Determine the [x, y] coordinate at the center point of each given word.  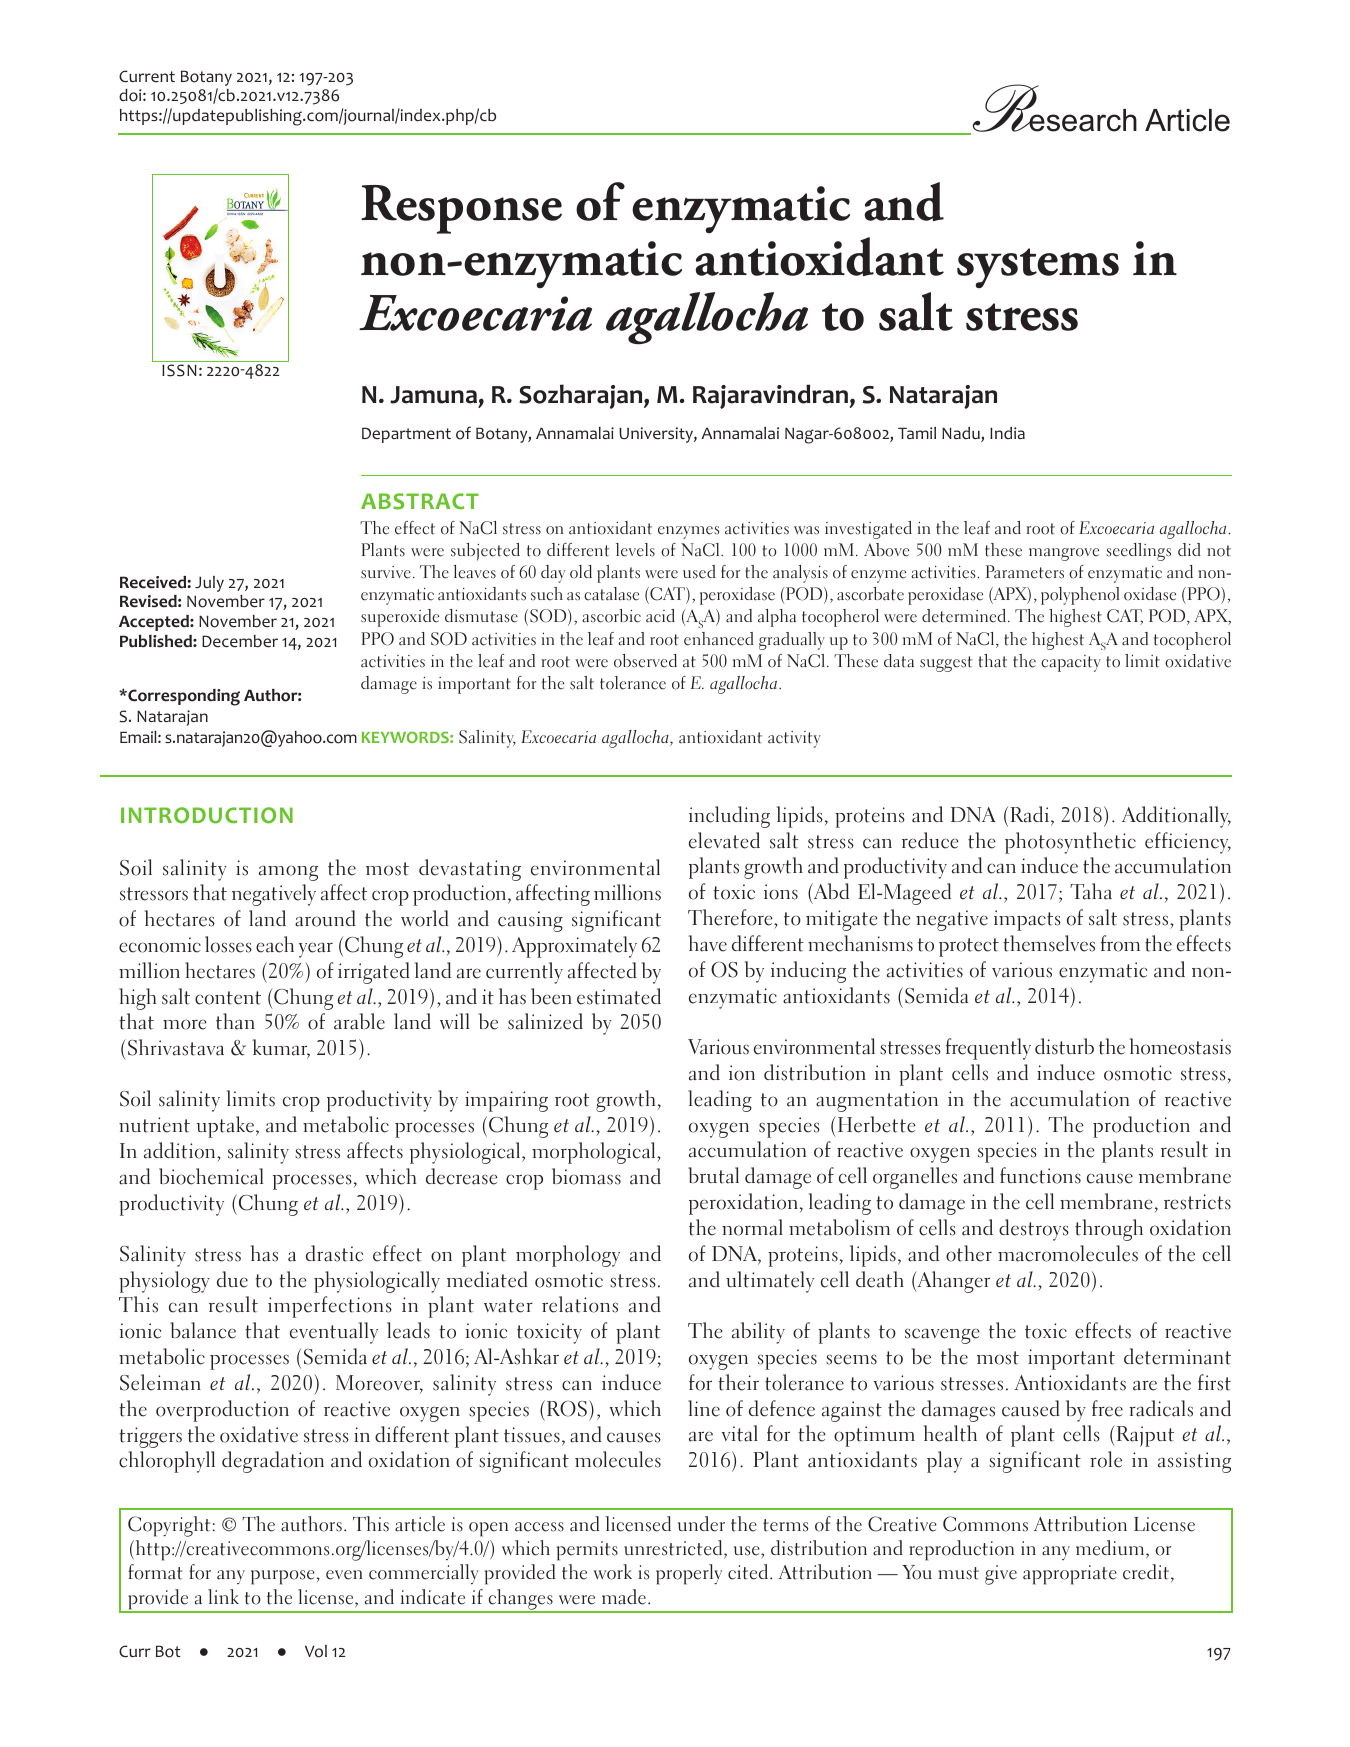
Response [461, 209]
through [1109, 1230]
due [232, 1279]
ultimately [770, 1282]
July [209, 584]
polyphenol [1080, 596]
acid [660, 616]
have [708, 943]
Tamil [917, 433]
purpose [283, 1577]
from [1120, 943]
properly [689, 1574]
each [275, 944]
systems [1038, 268]
